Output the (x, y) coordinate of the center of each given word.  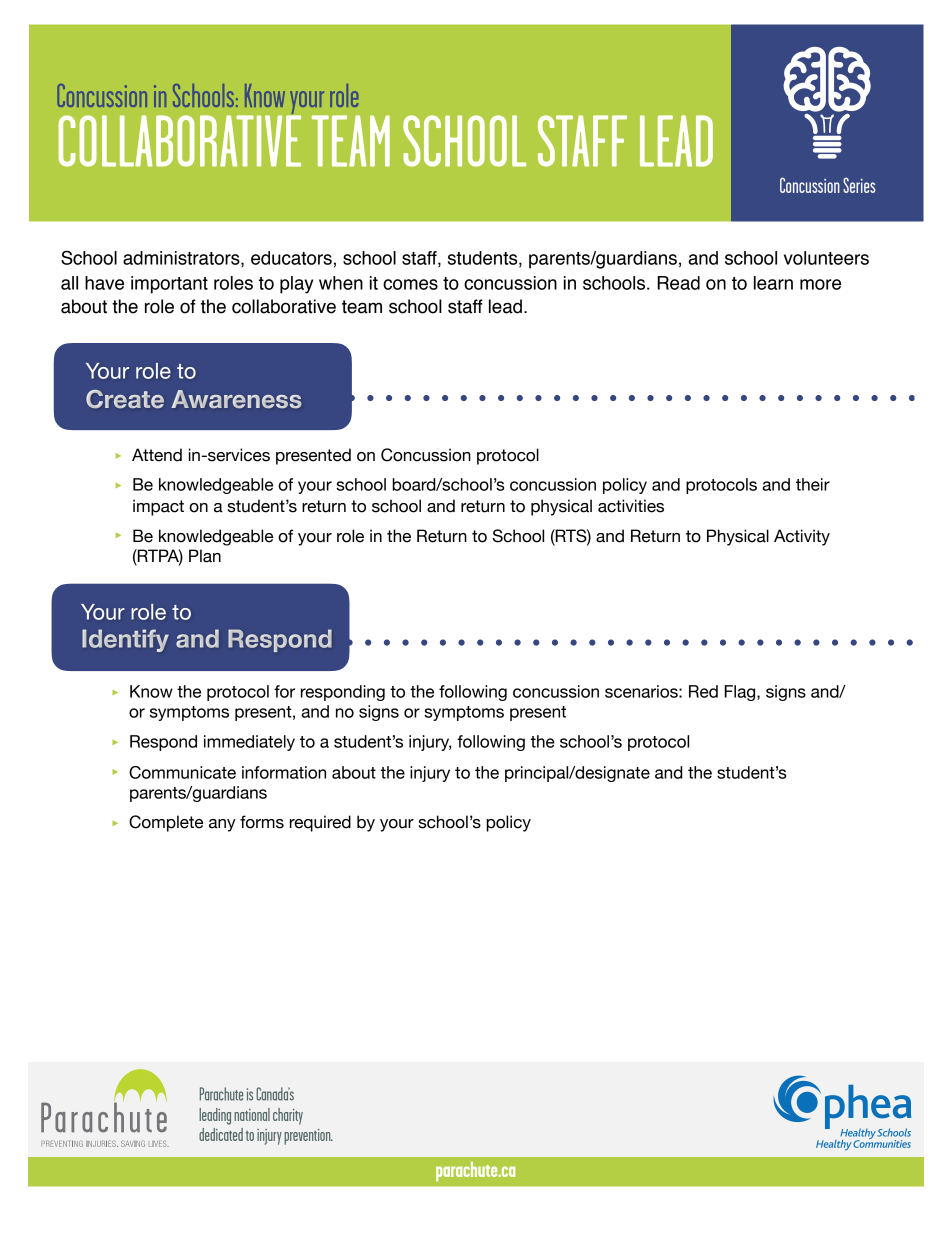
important (169, 285)
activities (631, 506)
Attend (157, 455)
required (320, 823)
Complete (166, 823)
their (813, 484)
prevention (308, 1137)
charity (288, 1116)
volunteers (826, 258)
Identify (125, 640)
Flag (741, 693)
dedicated (221, 1134)
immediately (249, 743)
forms (262, 822)
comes (410, 284)
